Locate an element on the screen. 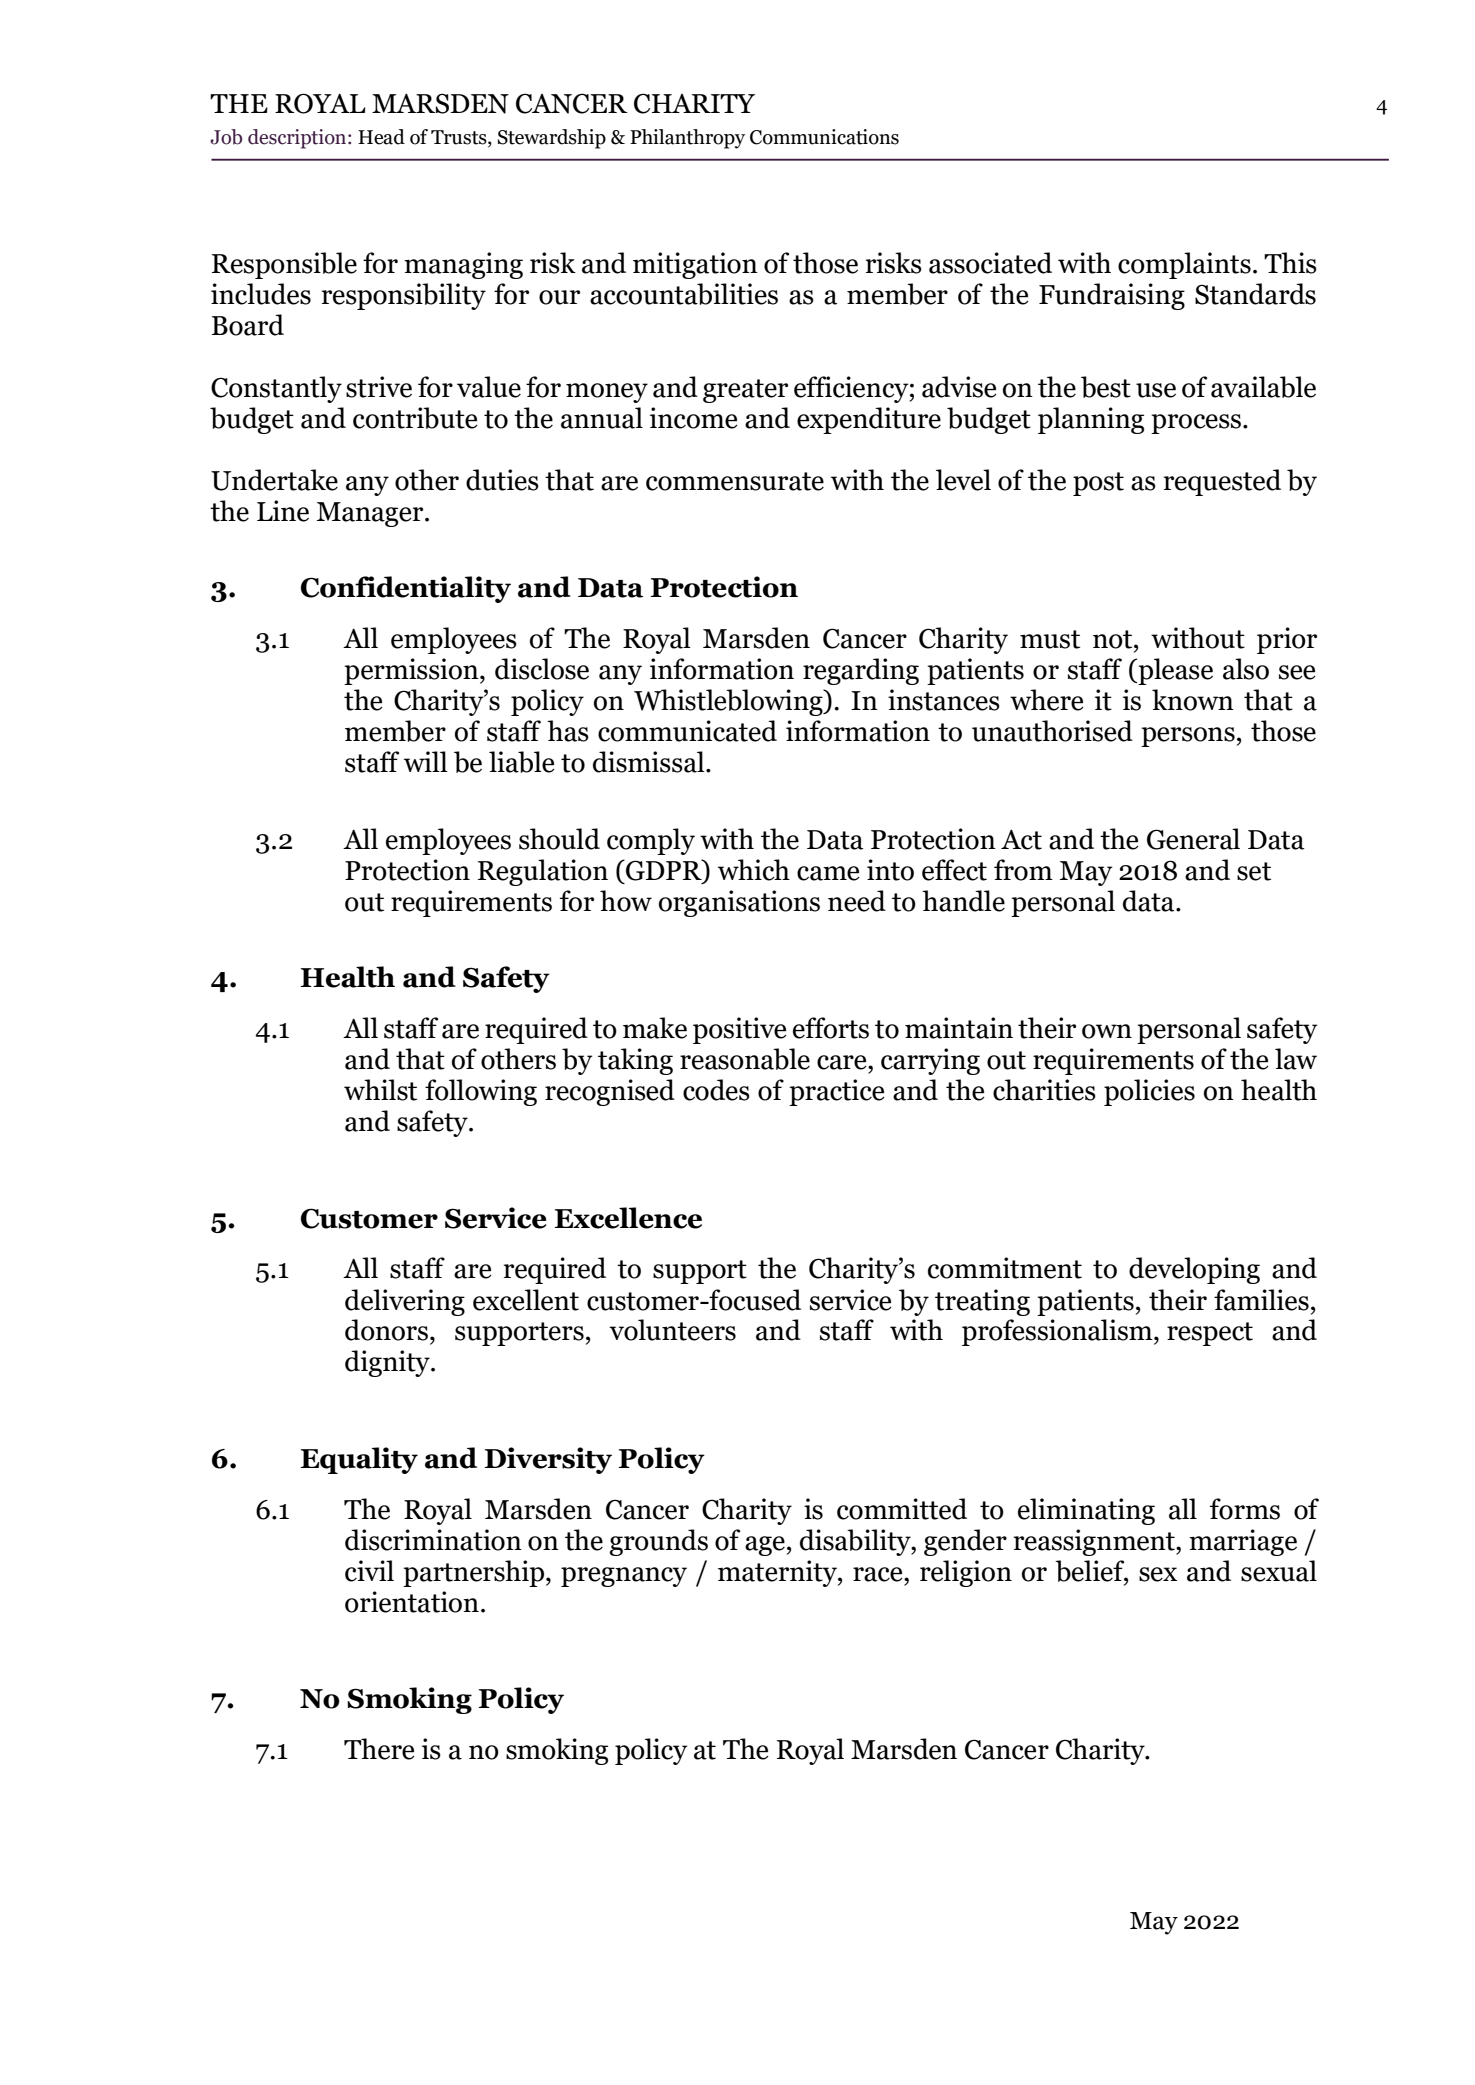 Image resolution: width=1475 pixels, height=2085 pixels. complaints is located at coordinates (1184, 265).
